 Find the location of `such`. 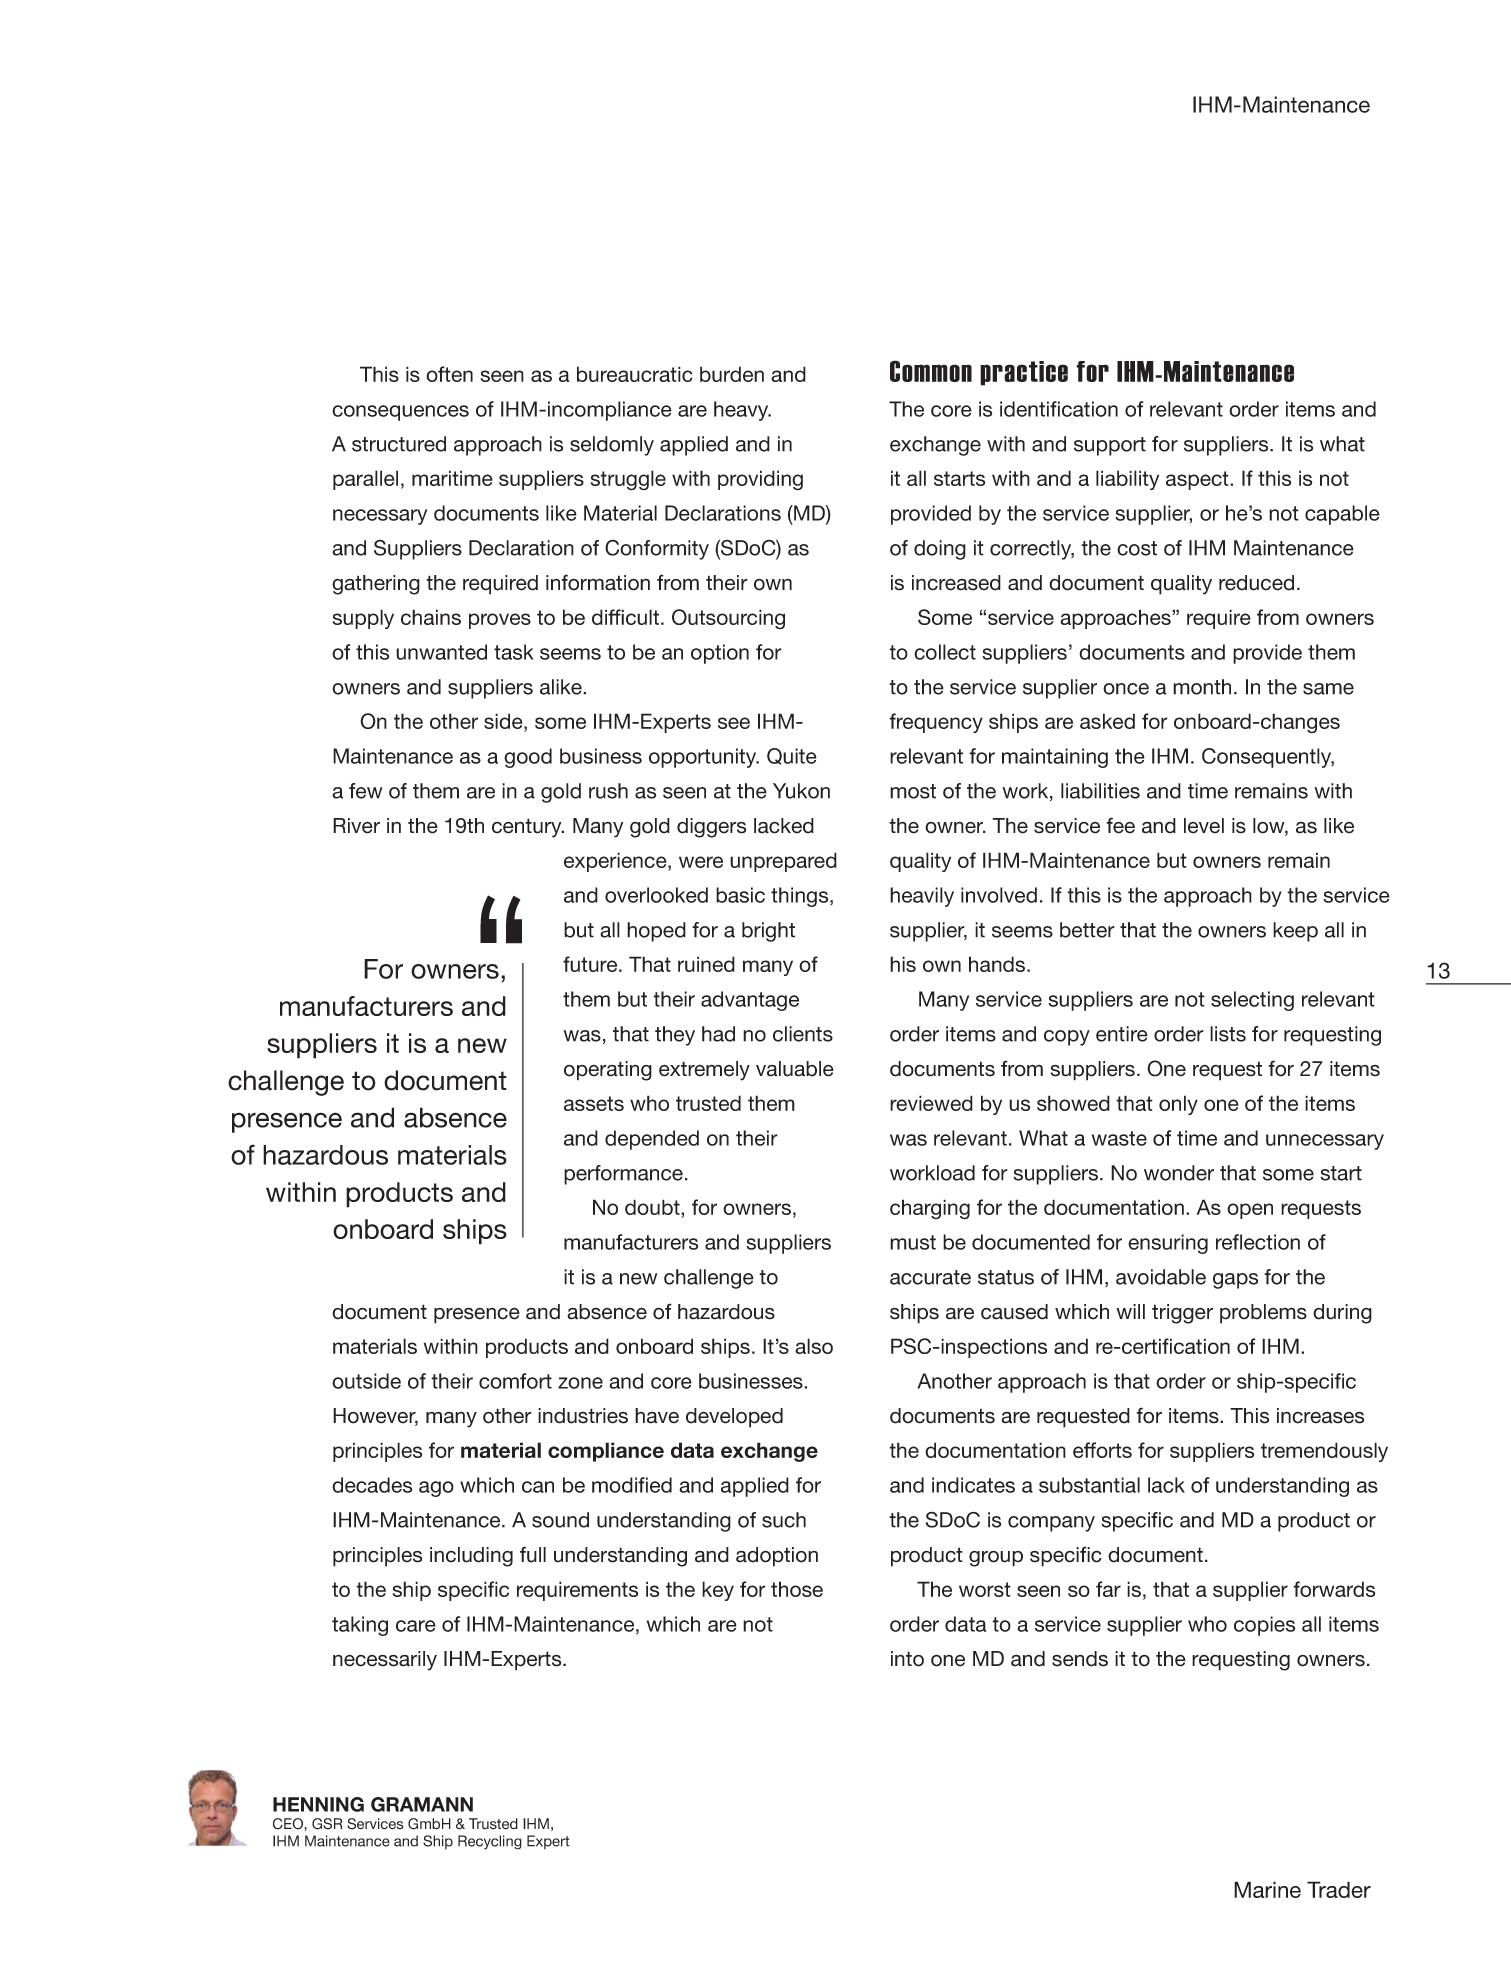

such is located at coordinates (784, 1520).
